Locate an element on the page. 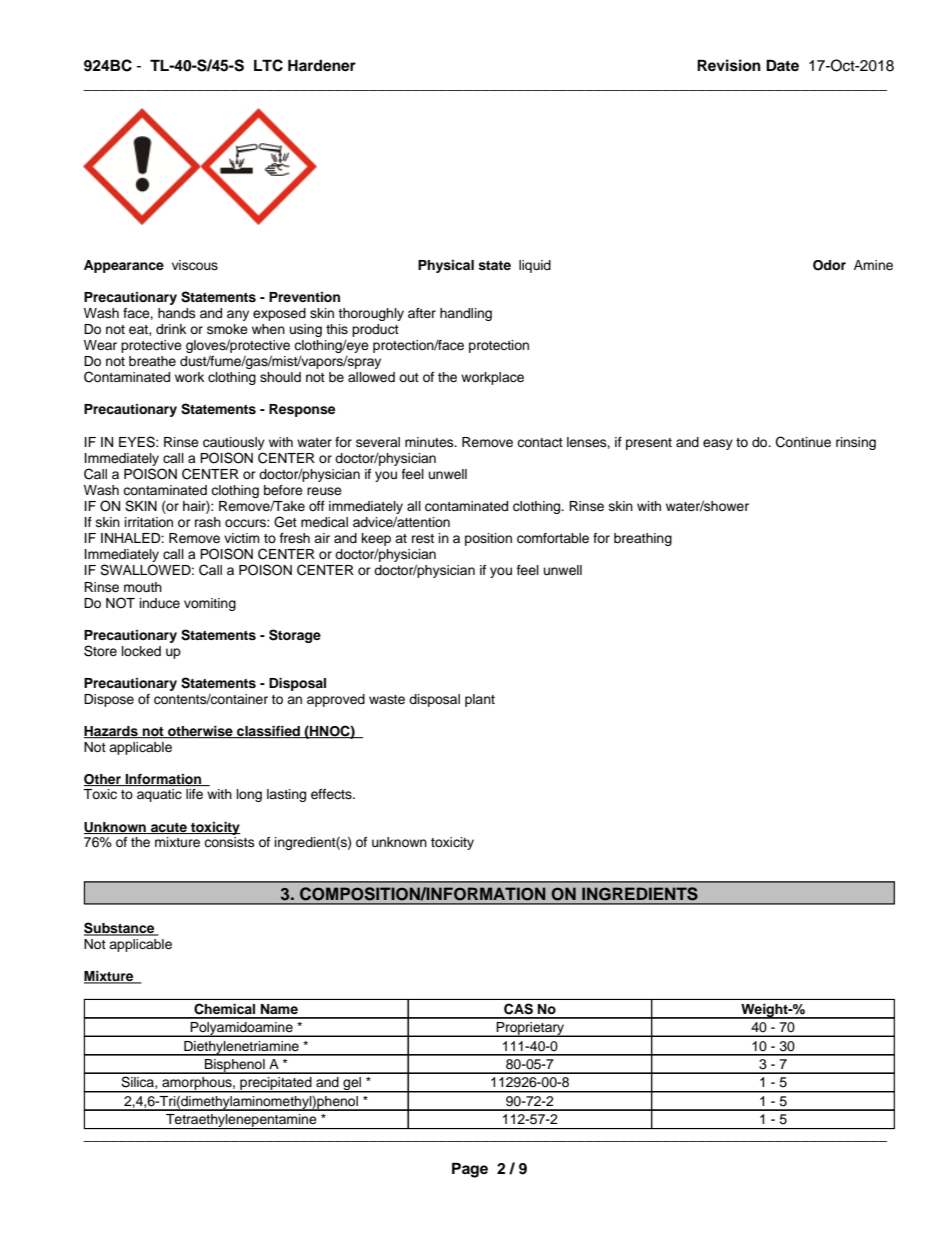 The height and width of the image is (1233, 952). LTC is located at coordinates (268, 65).
